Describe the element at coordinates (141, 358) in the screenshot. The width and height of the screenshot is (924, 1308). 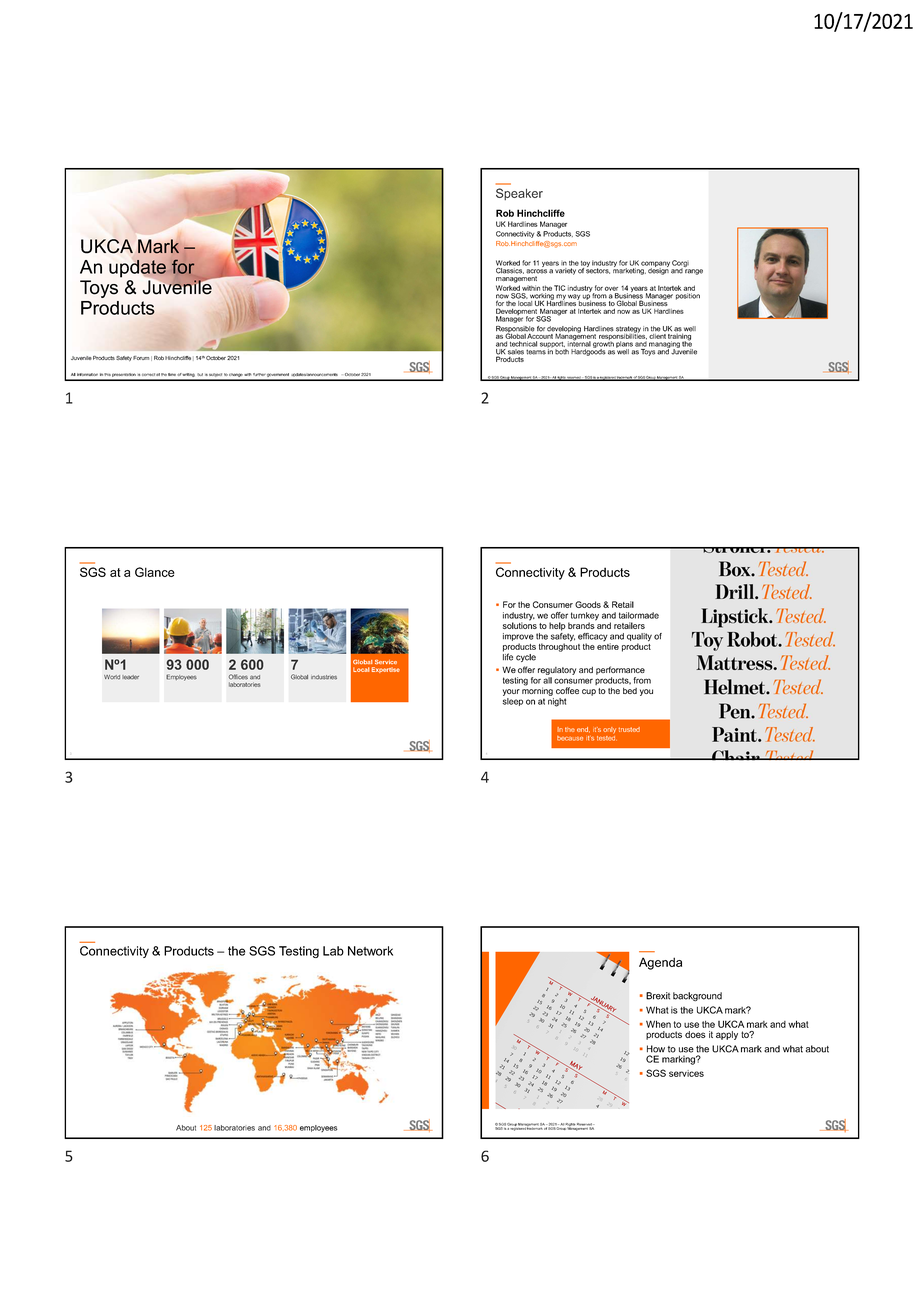
I see `Forum` at that location.
